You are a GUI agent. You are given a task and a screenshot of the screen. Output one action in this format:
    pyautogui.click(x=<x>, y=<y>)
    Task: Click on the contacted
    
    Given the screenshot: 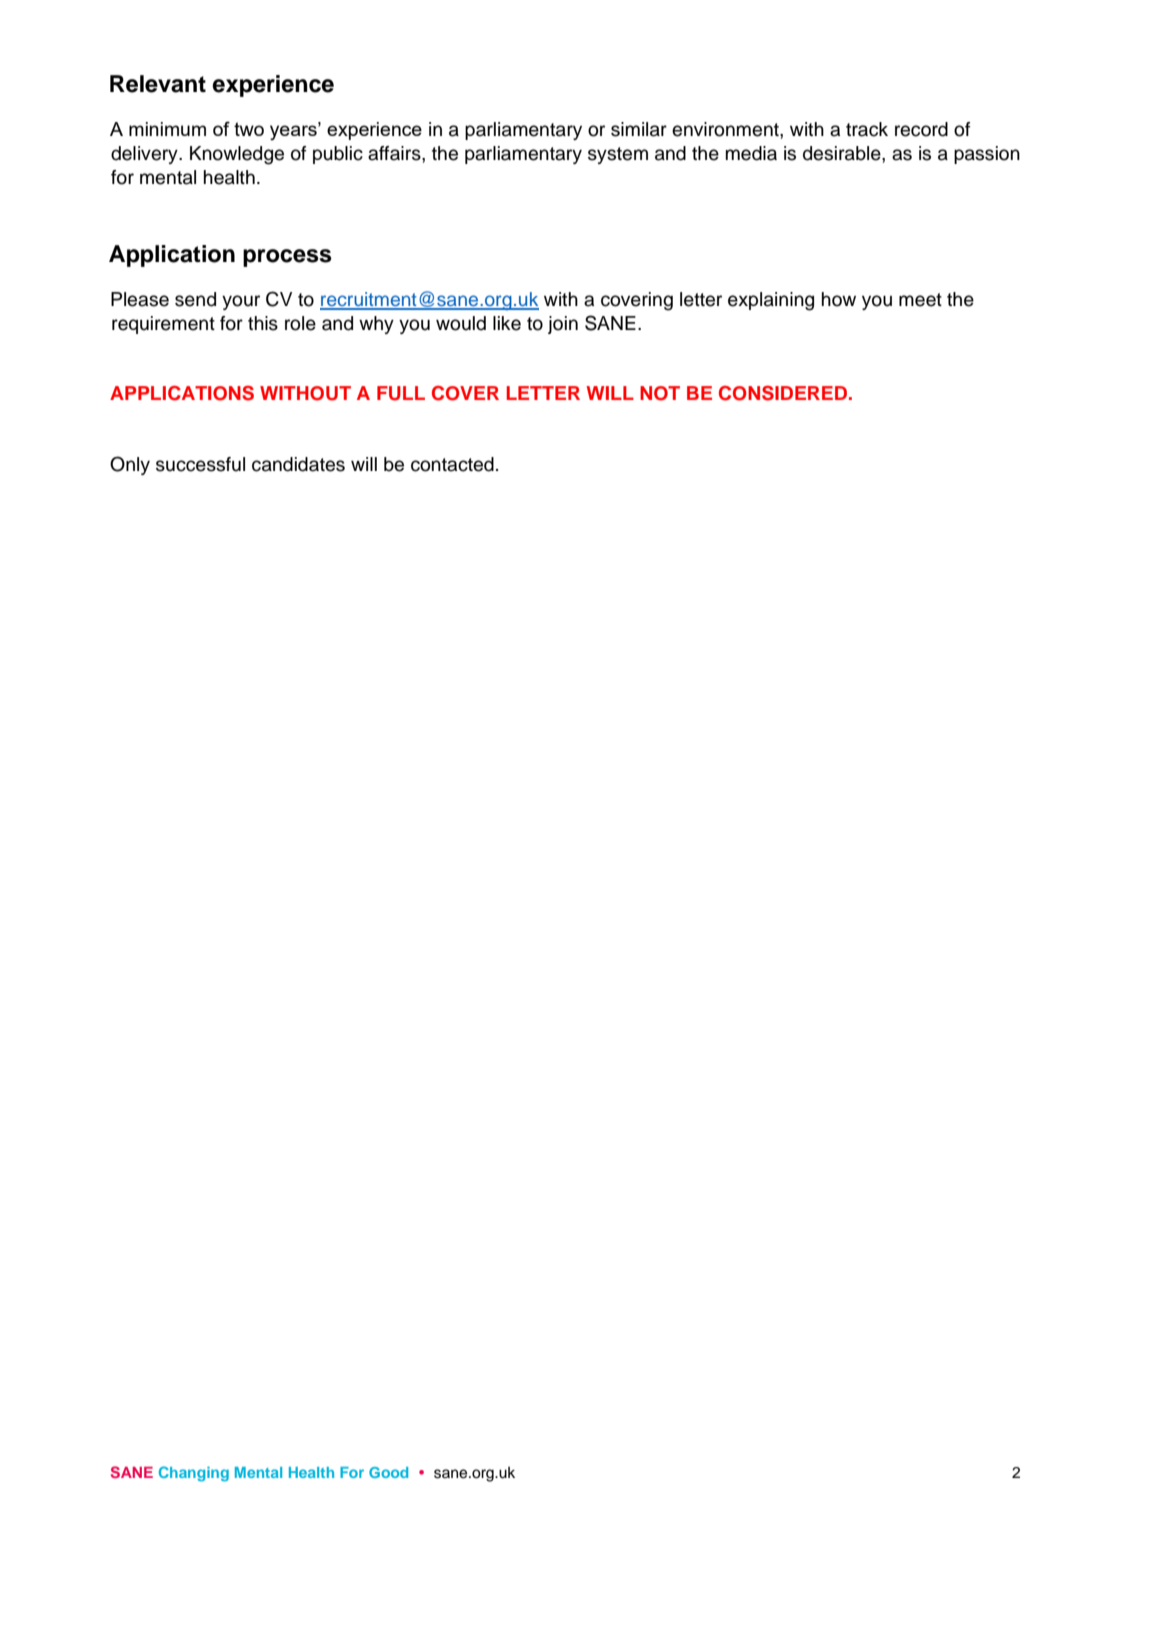 What is the action you would take?
    pyautogui.click(x=452, y=464)
